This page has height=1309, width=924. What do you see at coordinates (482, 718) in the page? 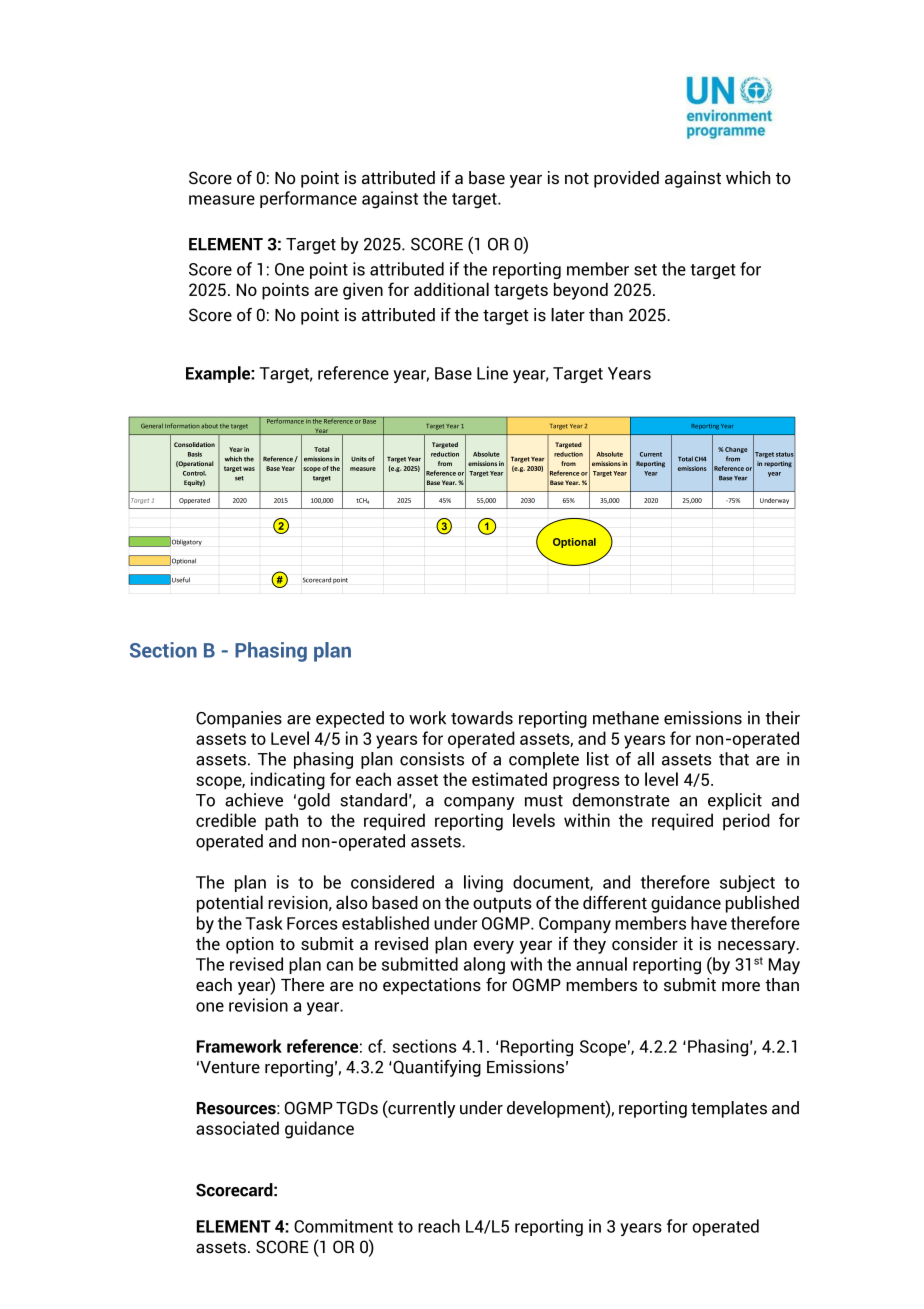
I see `towards` at bounding box center [482, 718].
